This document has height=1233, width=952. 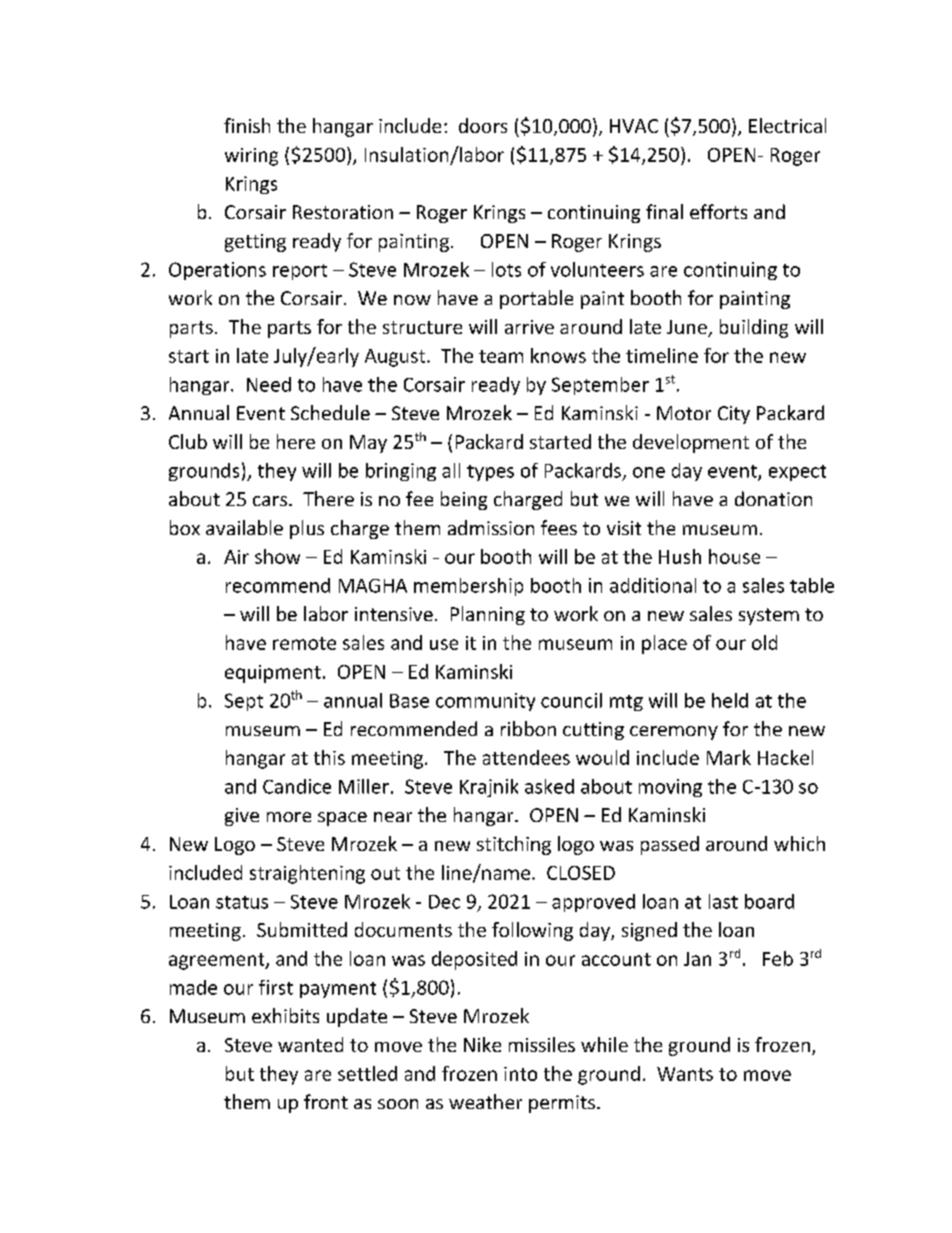 What do you see at coordinates (769, 616) in the document?
I see `system` at bounding box center [769, 616].
